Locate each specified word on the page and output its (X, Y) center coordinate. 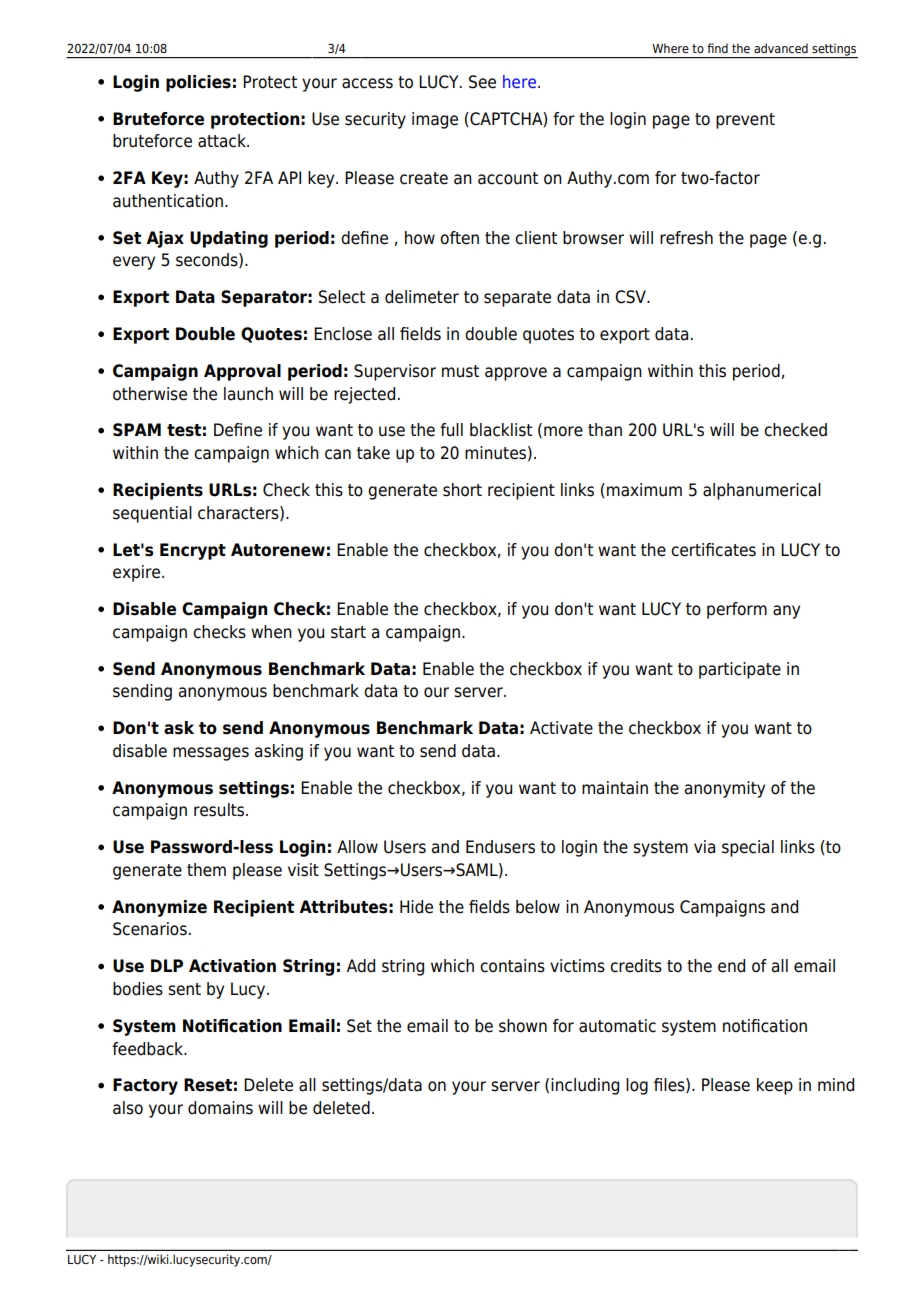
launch (248, 394)
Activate (561, 728)
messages (211, 754)
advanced (781, 48)
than (605, 430)
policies (198, 83)
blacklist (501, 430)
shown (523, 1026)
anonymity (725, 789)
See (482, 82)
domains (220, 1108)
